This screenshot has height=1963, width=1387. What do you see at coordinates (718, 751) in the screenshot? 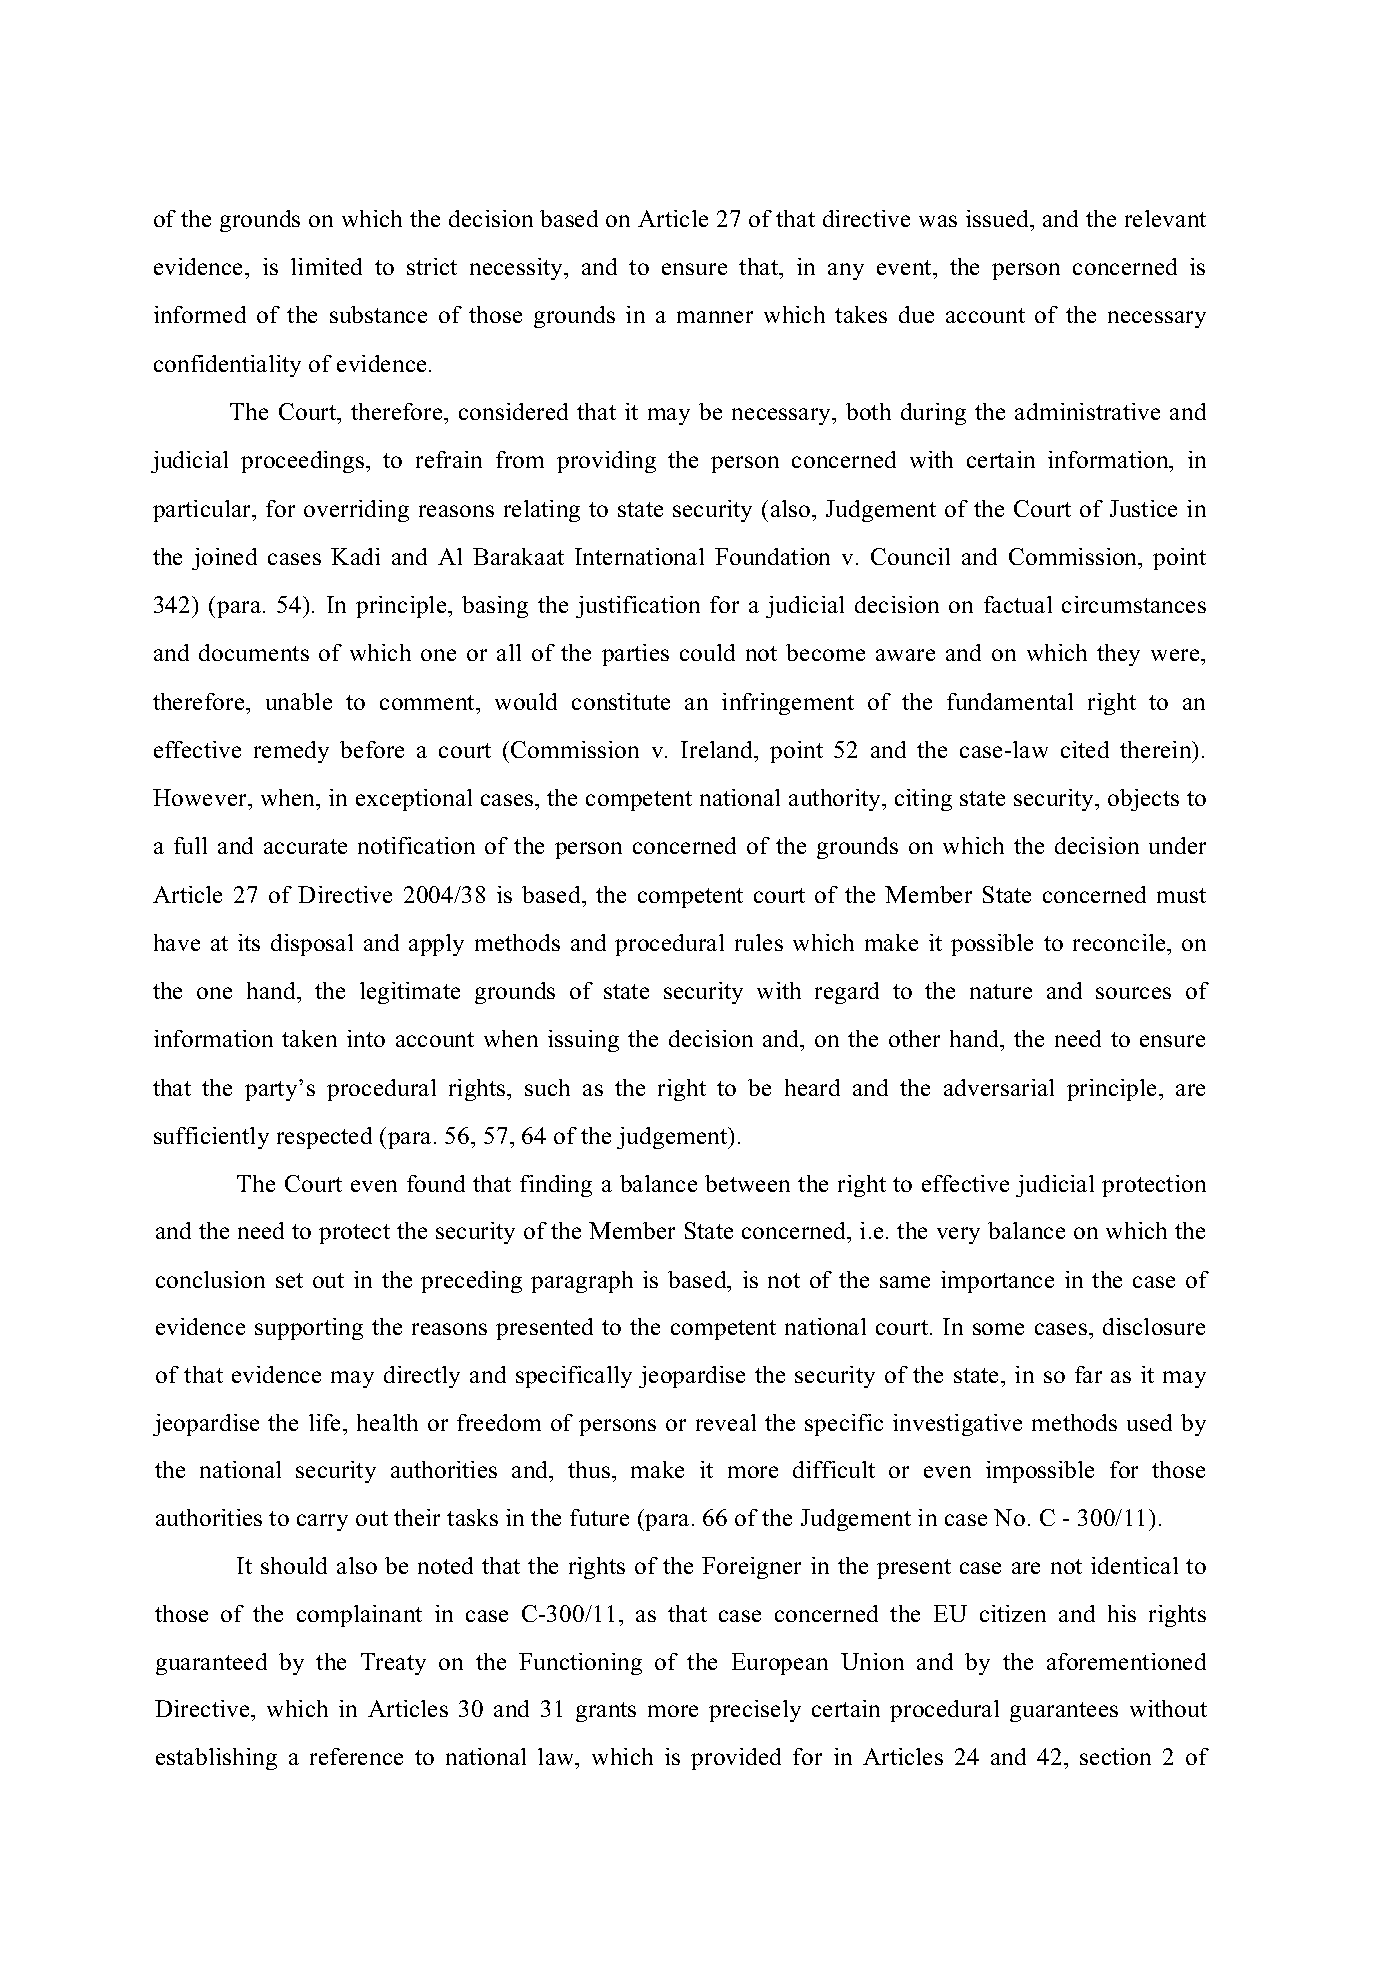
I see `Ireland` at bounding box center [718, 751].
